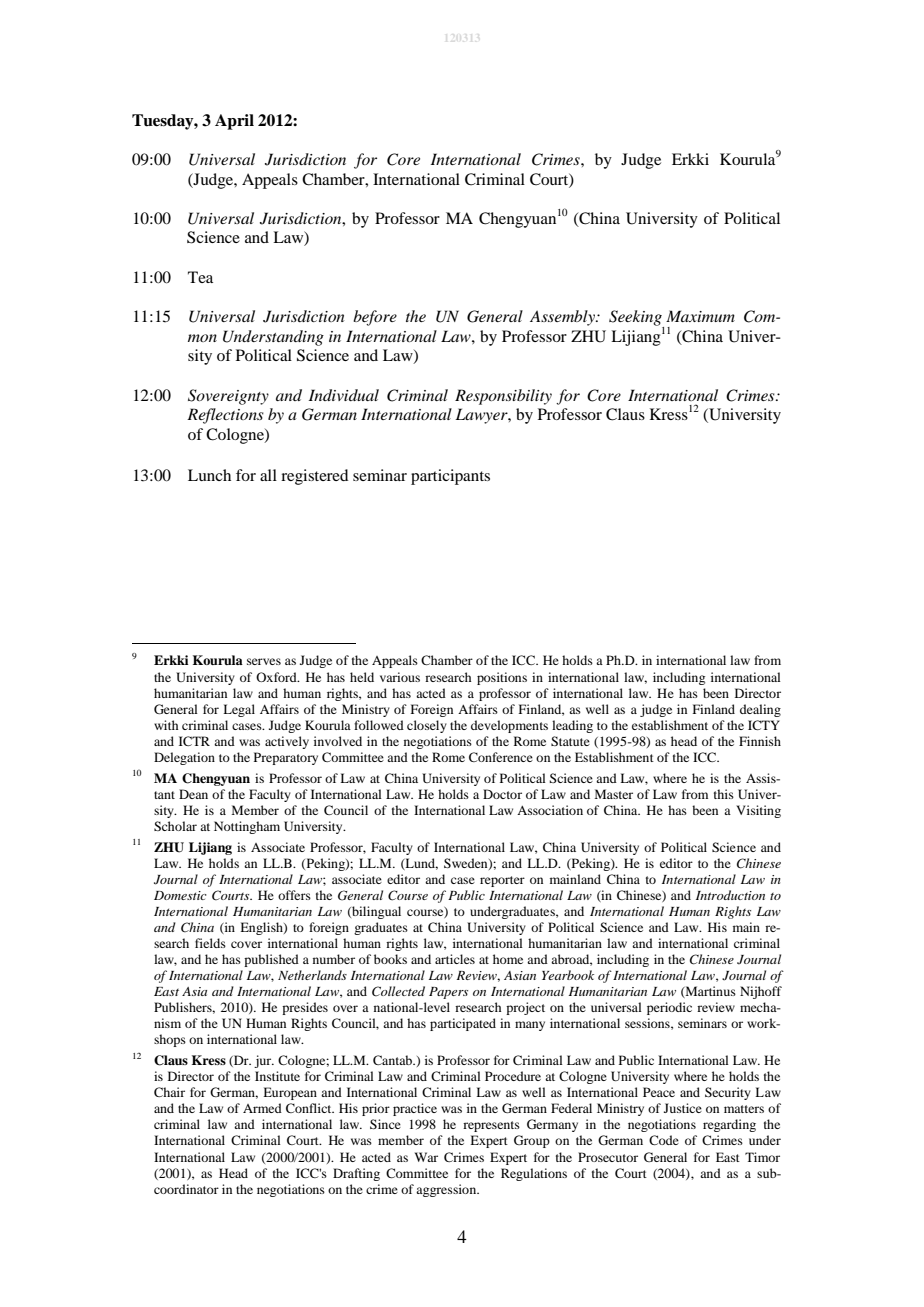 The image size is (924, 1307). Describe the element at coordinates (450, 477) in the page. I see `participants` at that location.
